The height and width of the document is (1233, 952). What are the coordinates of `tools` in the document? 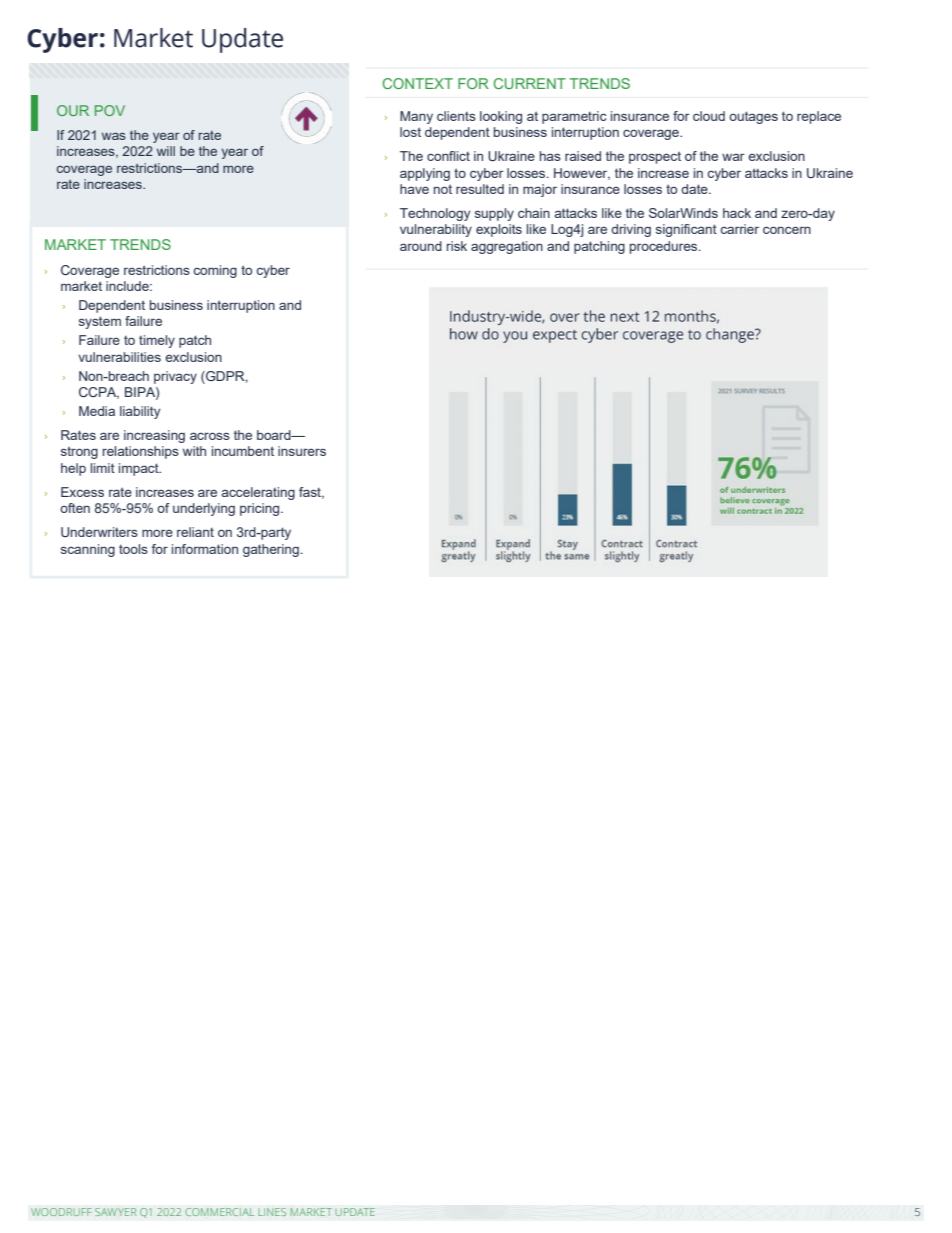 It's located at (133, 549).
